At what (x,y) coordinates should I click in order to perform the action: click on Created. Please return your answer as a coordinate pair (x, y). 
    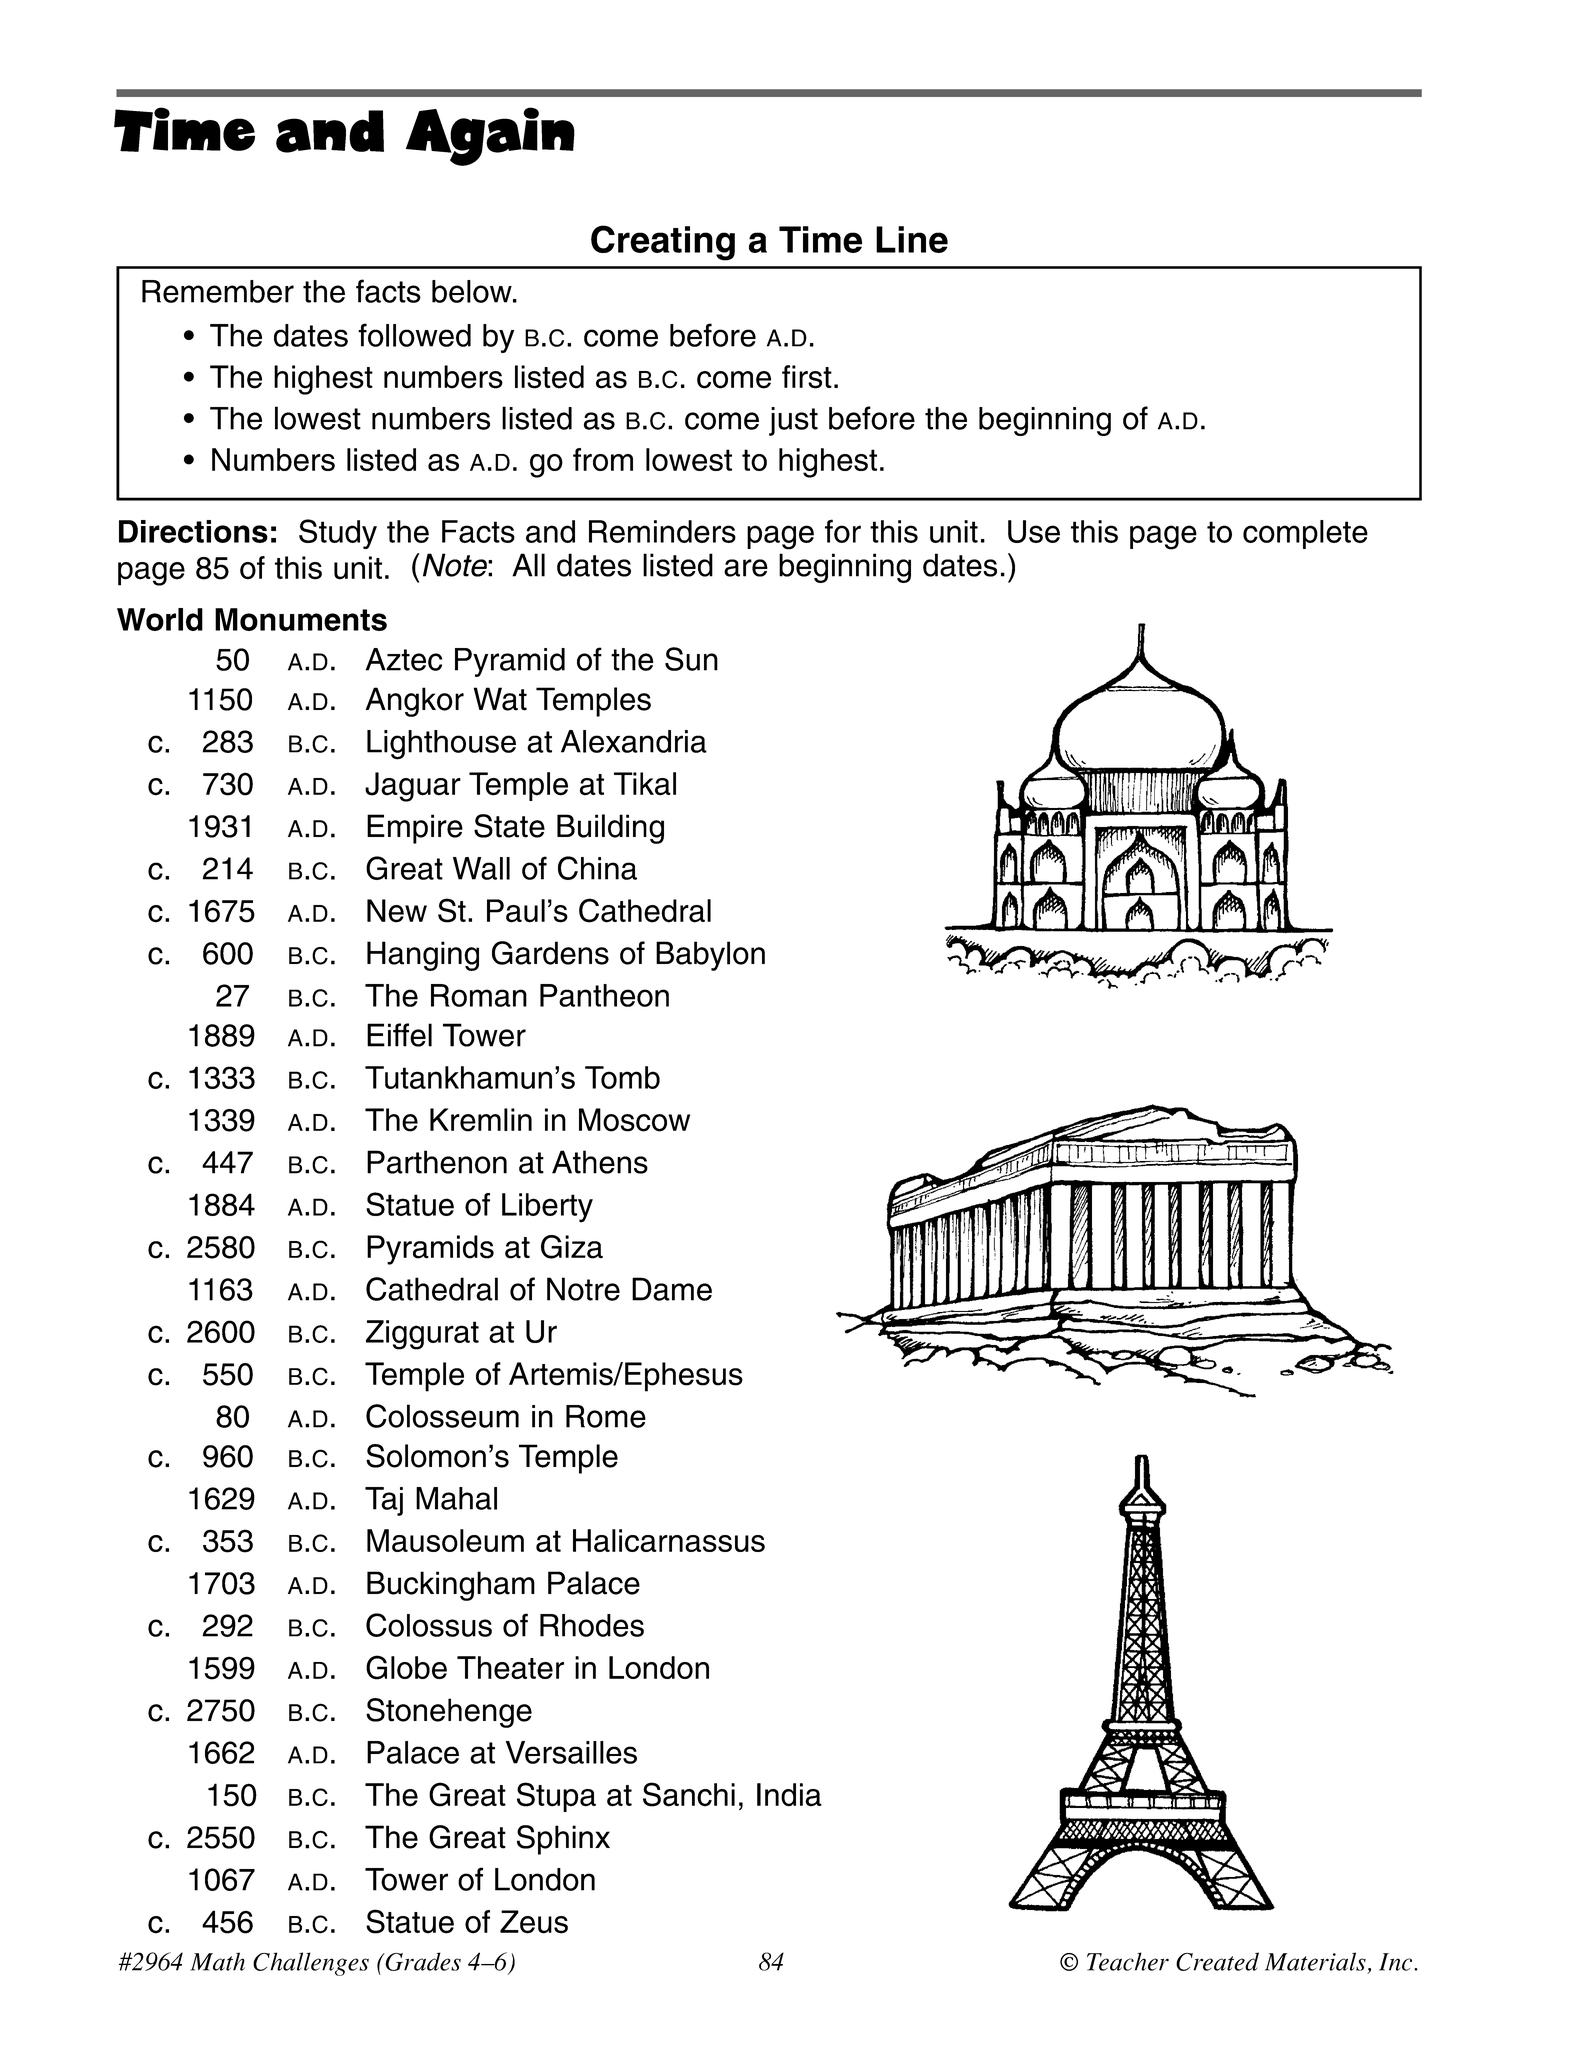
    Looking at the image, I should click on (1217, 1961).
